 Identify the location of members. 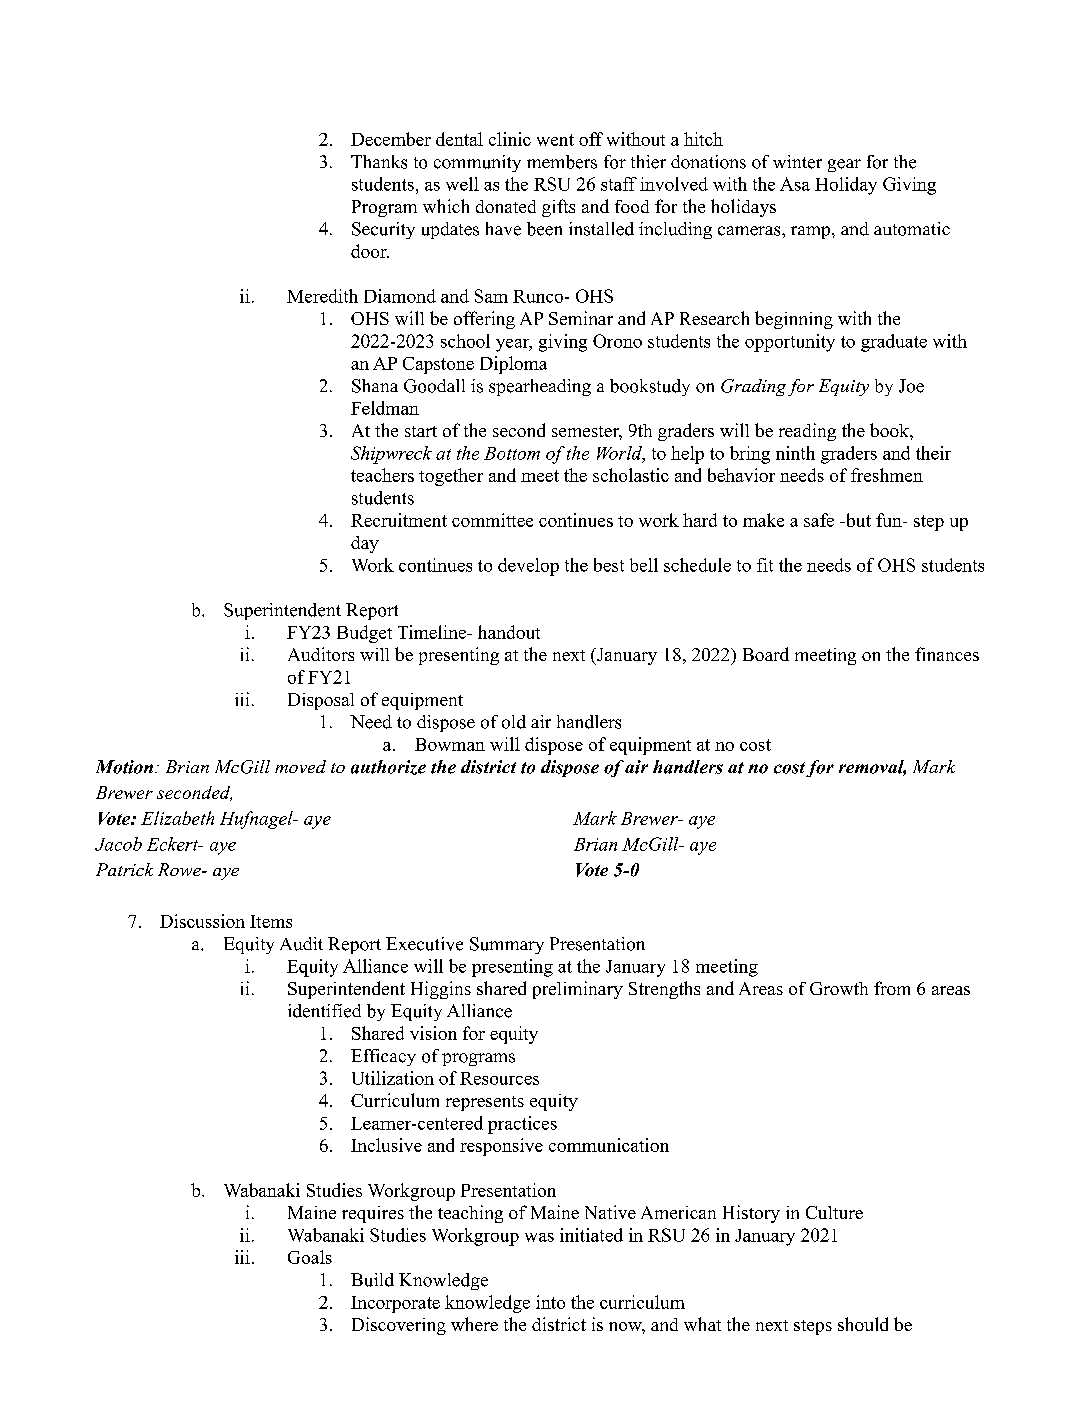
(562, 162).
